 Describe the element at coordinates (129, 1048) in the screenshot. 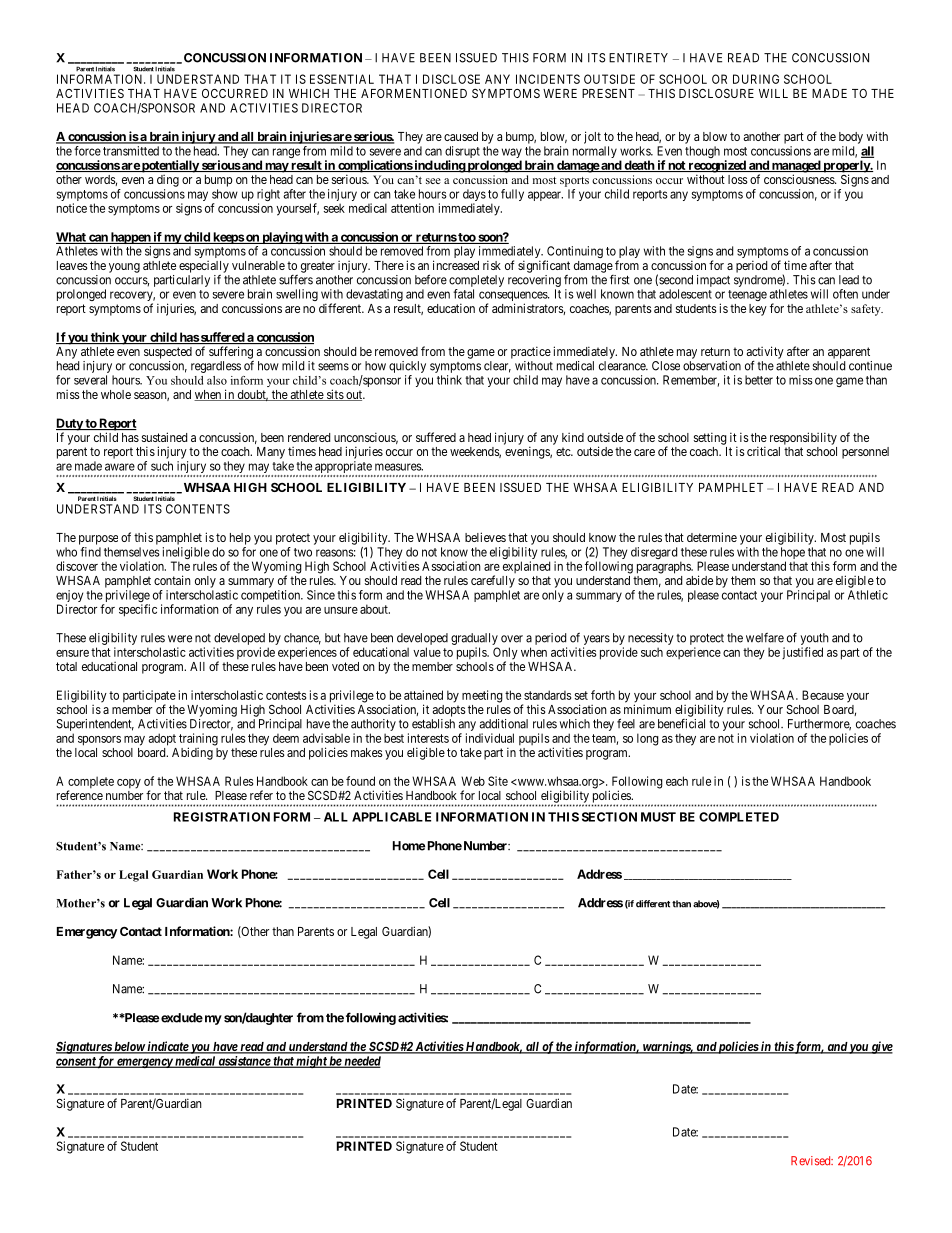

I see `below` at that location.
